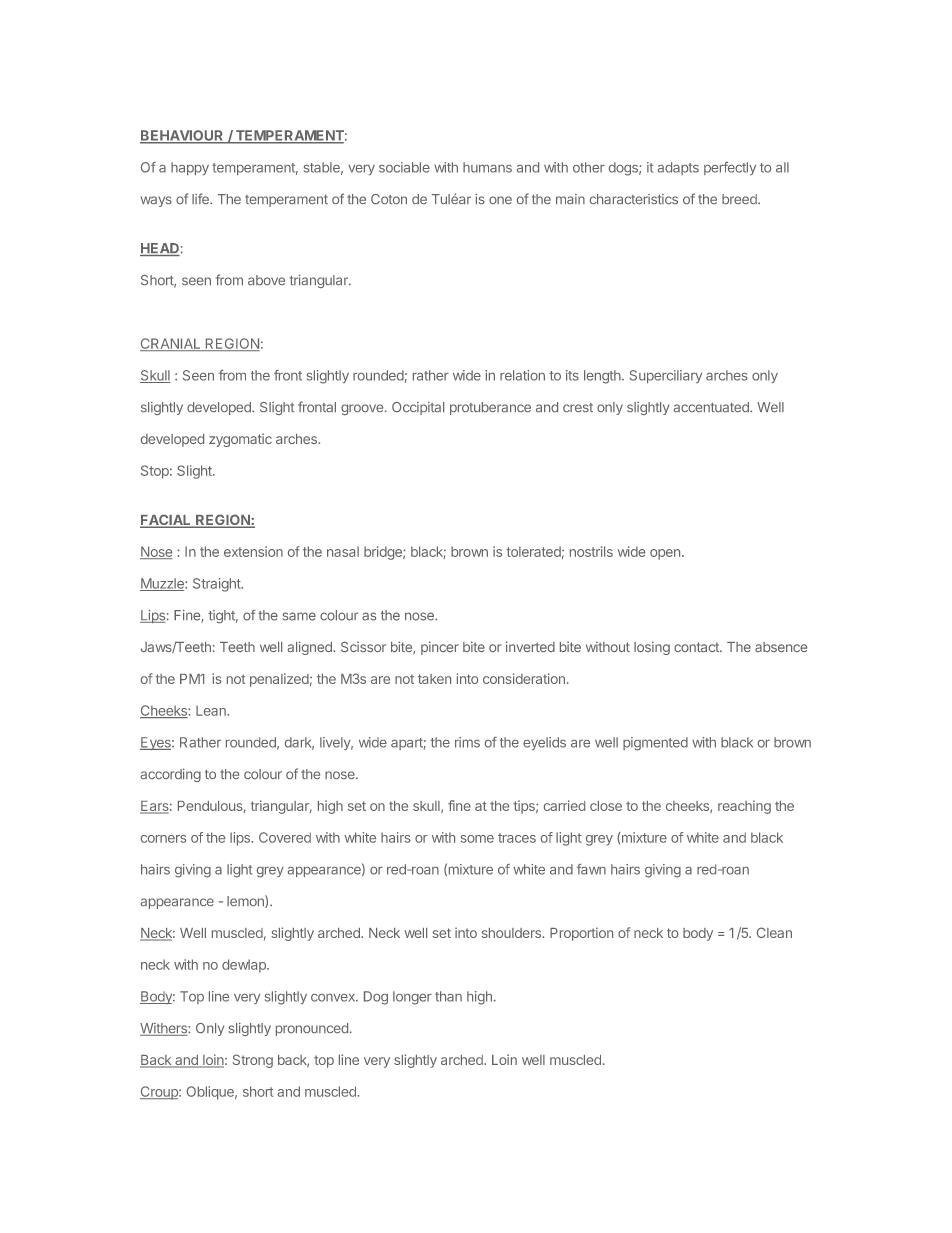  Describe the element at coordinates (171, 344) in the document. I see `CRANIAL` at that location.
